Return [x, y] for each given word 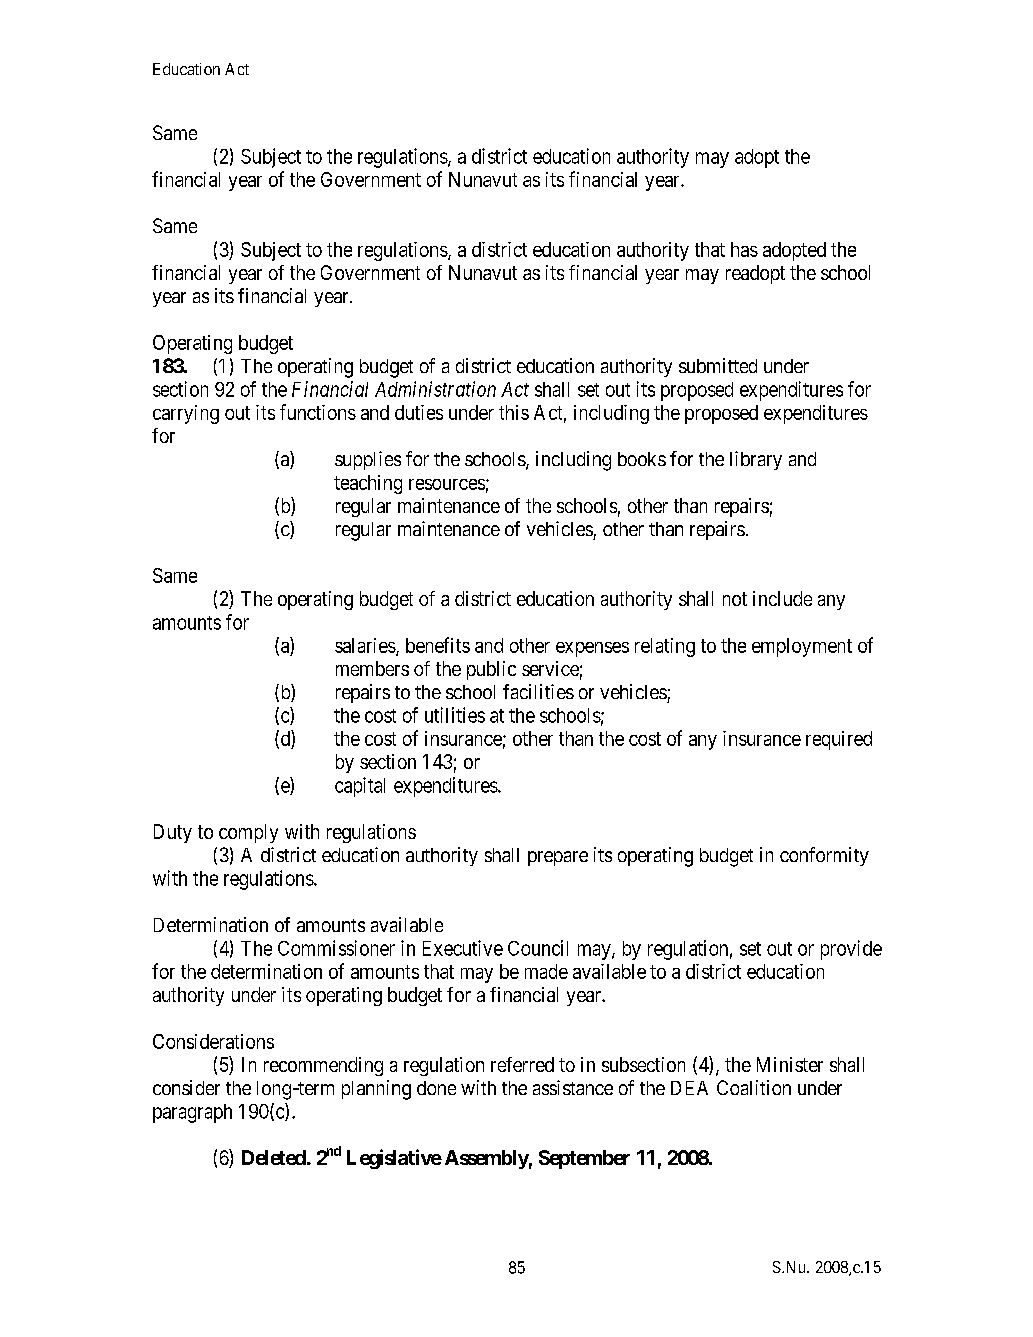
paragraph [192, 1113]
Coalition [754, 1087]
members [372, 668]
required [839, 740]
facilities [538, 691]
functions [318, 412]
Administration [435, 389]
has [744, 249]
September [584, 1159]
